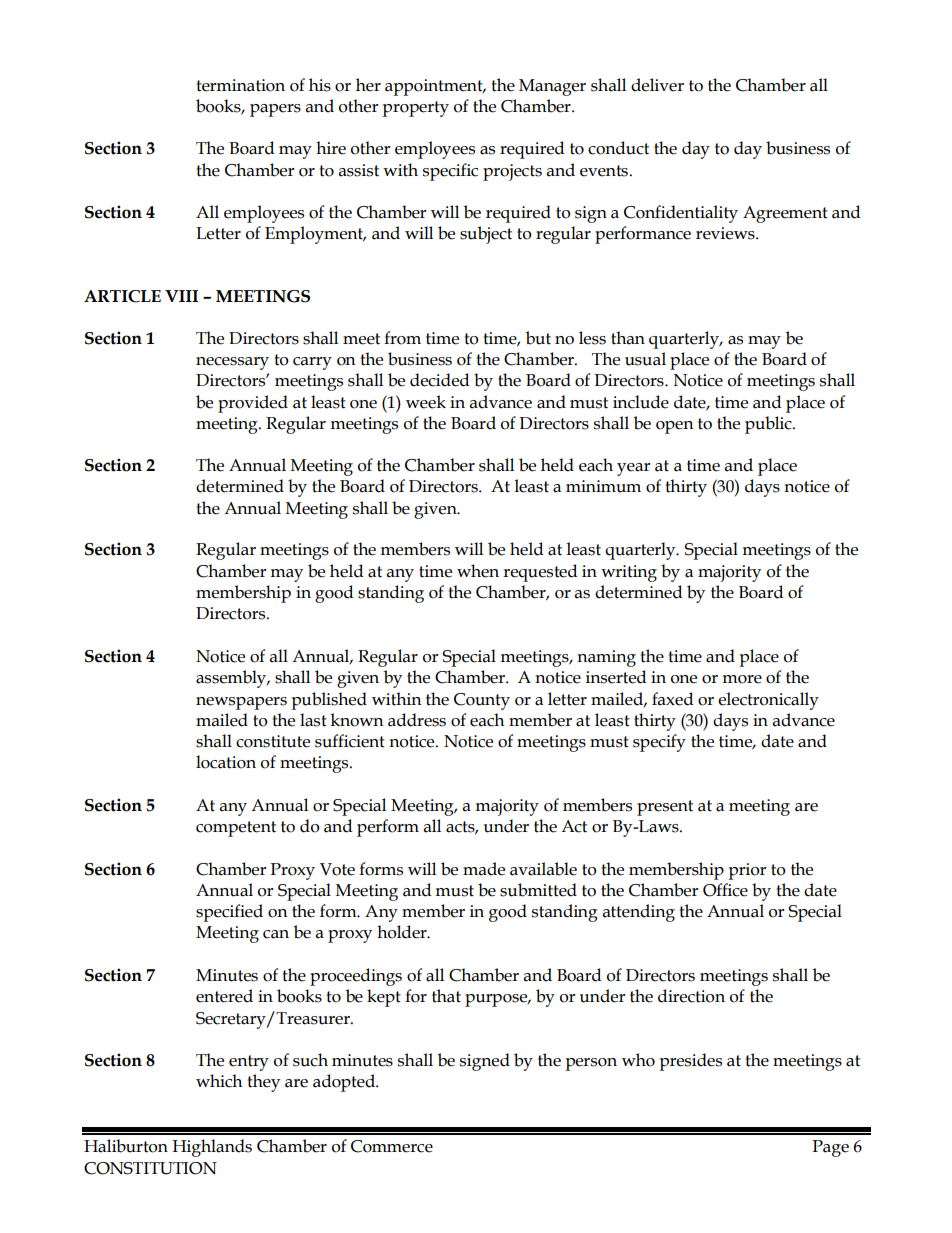  What do you see at coordinates (435, 87) in the screenshot?
I see `appointment` at bounding box center [435, 87].
